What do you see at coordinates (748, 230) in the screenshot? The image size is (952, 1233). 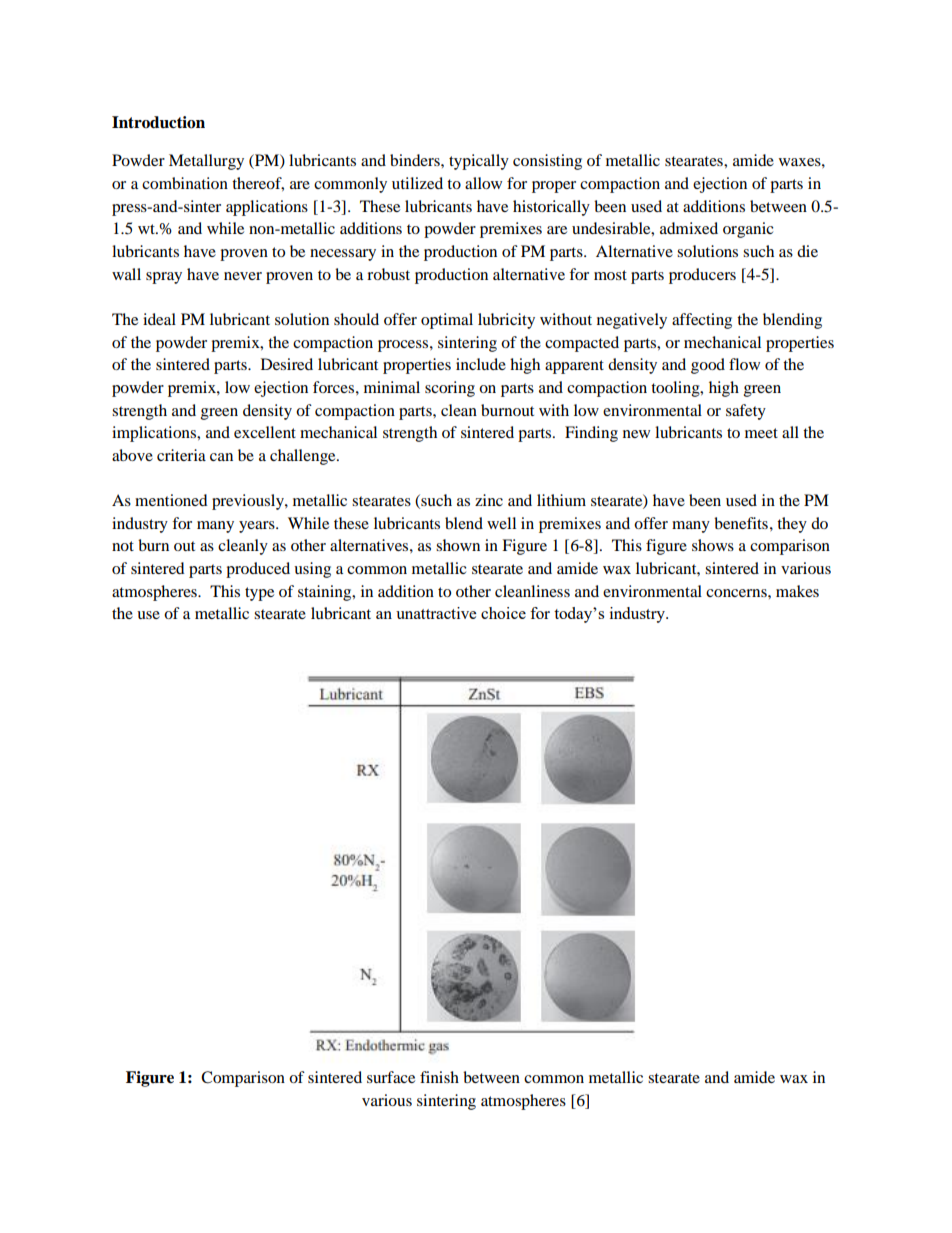 I see `organic` at bounding box center [748, 230].
